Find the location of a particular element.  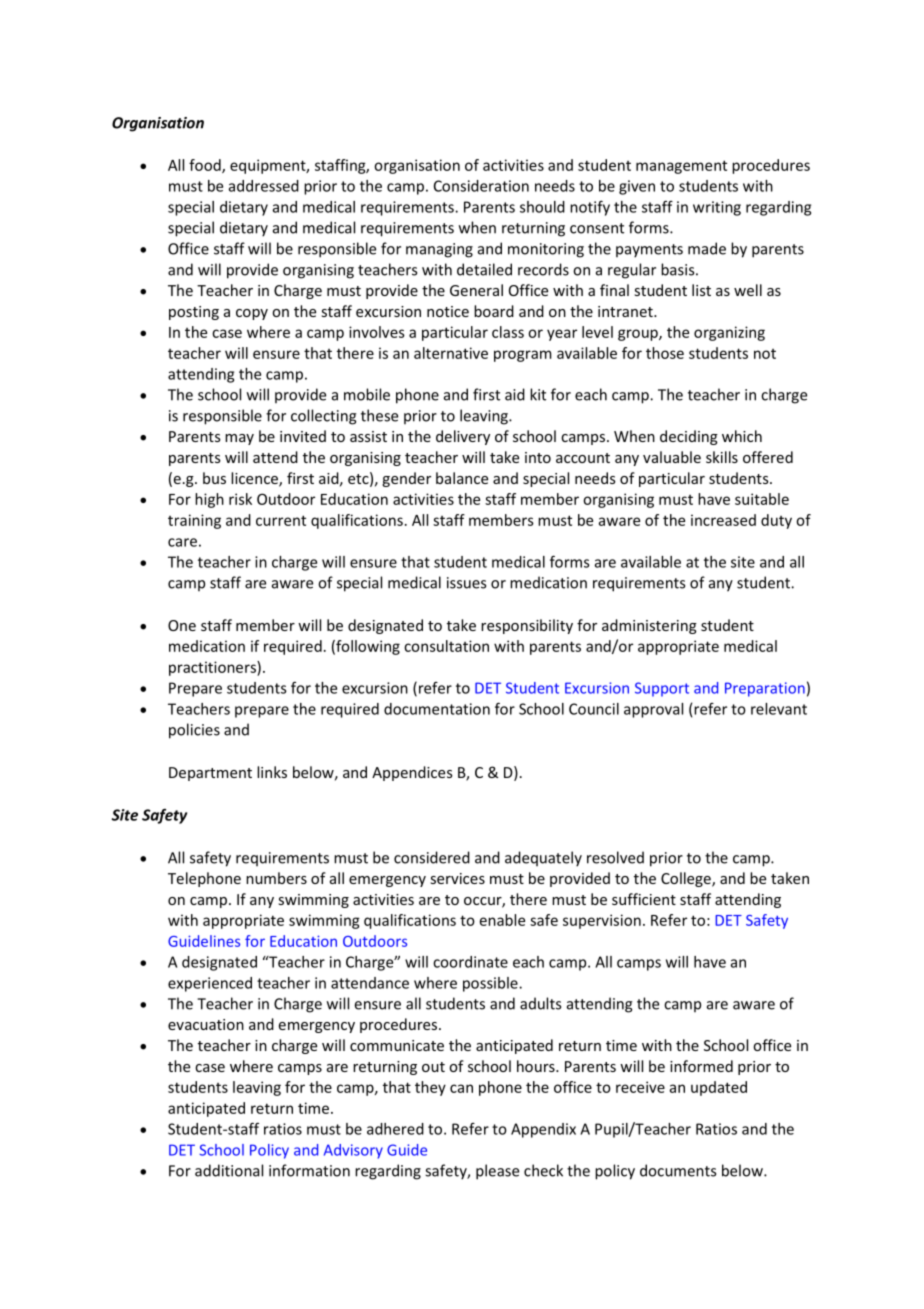

practitioners is located at coordinates (213, 668).
